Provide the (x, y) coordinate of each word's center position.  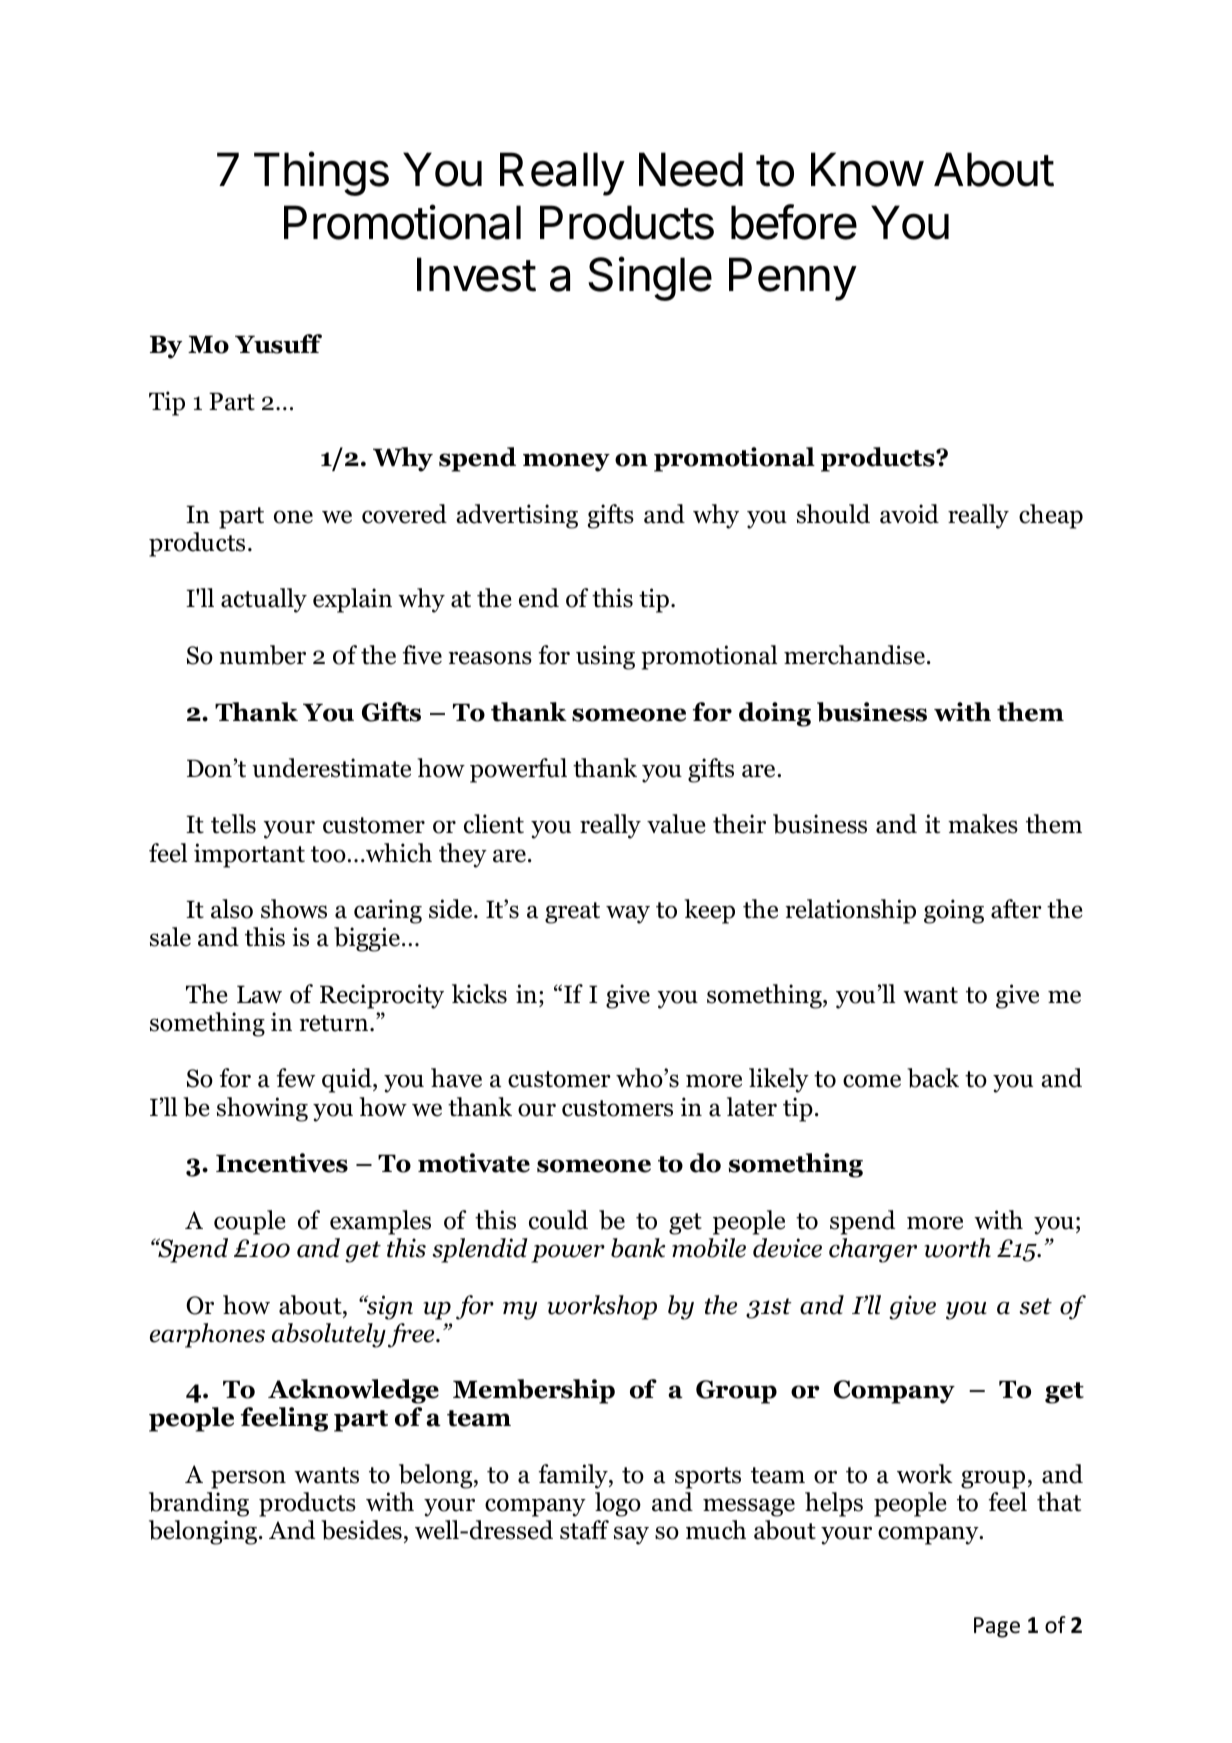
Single (650, 278)
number (262, 655)
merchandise (854, 655)
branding (199, 1504)
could (558, 1220)
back (933, 1078)
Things (321, 174)
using (605, 657)
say (631, 1535)
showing (262, 1109)
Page (997, 1627)
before (794, 222)
